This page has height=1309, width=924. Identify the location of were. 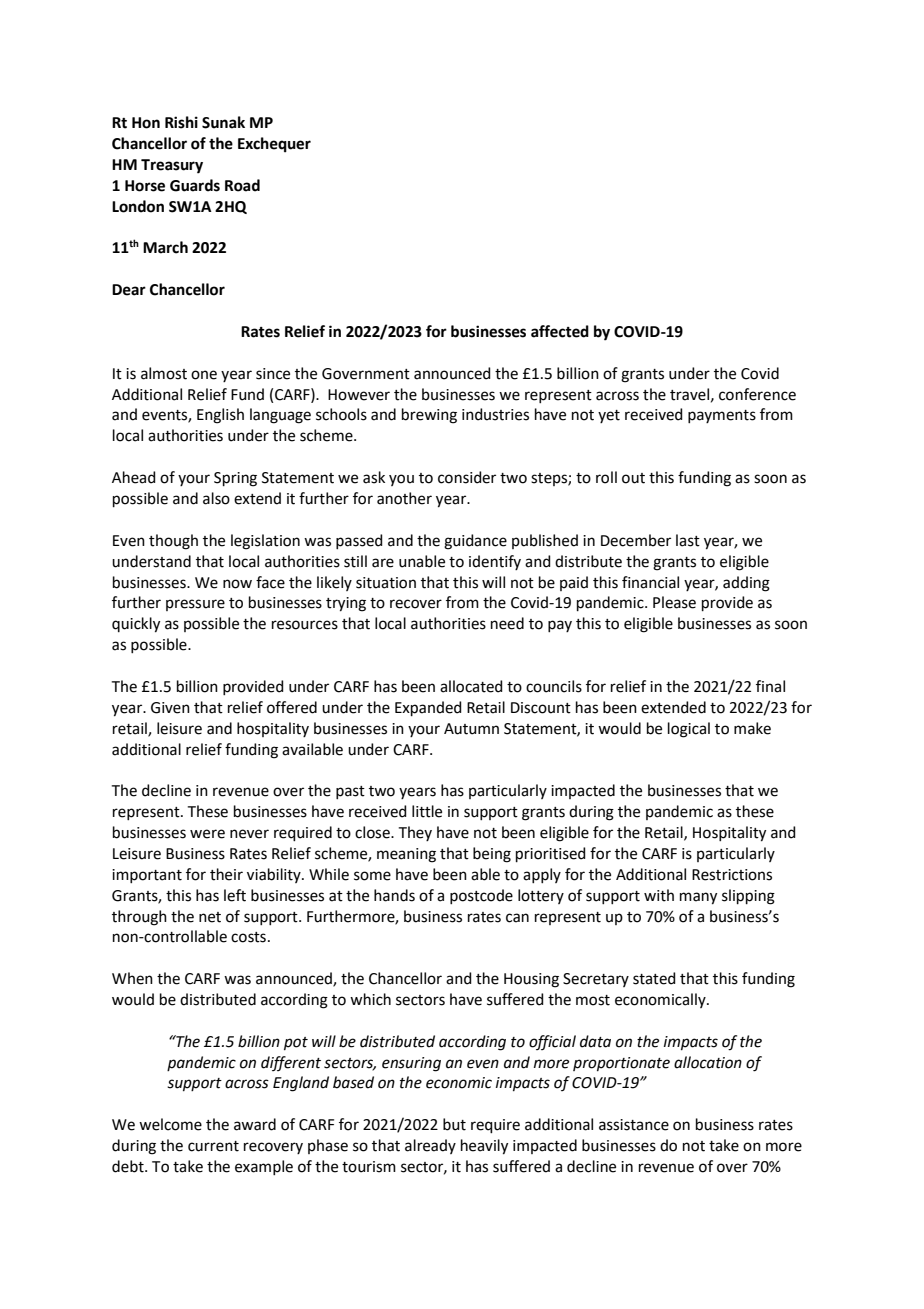
(207, 834).
